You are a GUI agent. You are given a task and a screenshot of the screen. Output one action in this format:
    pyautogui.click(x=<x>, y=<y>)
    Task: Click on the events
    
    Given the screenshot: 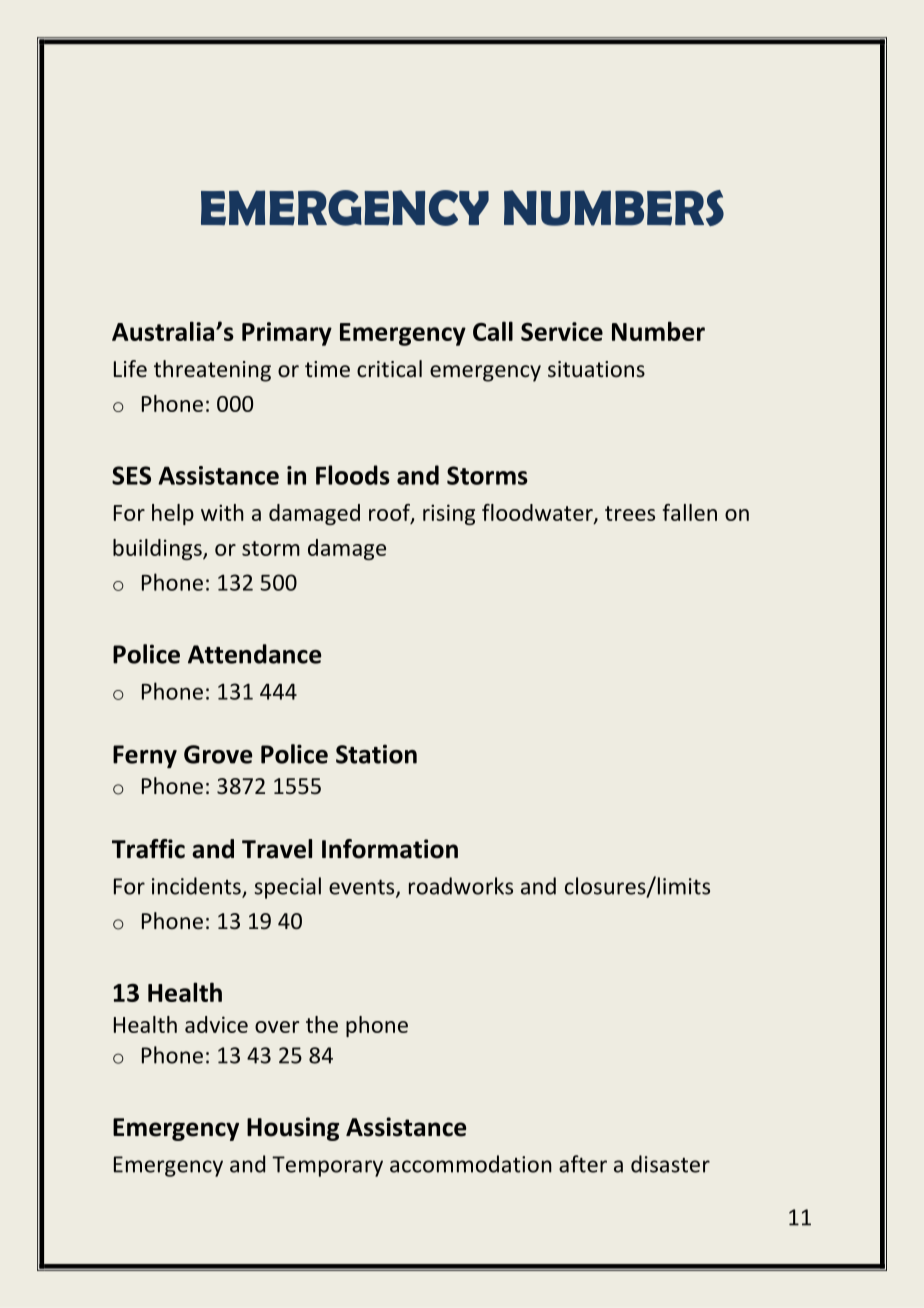 What is the action you would take?
    pyautogui.click(x=363, y=888)
